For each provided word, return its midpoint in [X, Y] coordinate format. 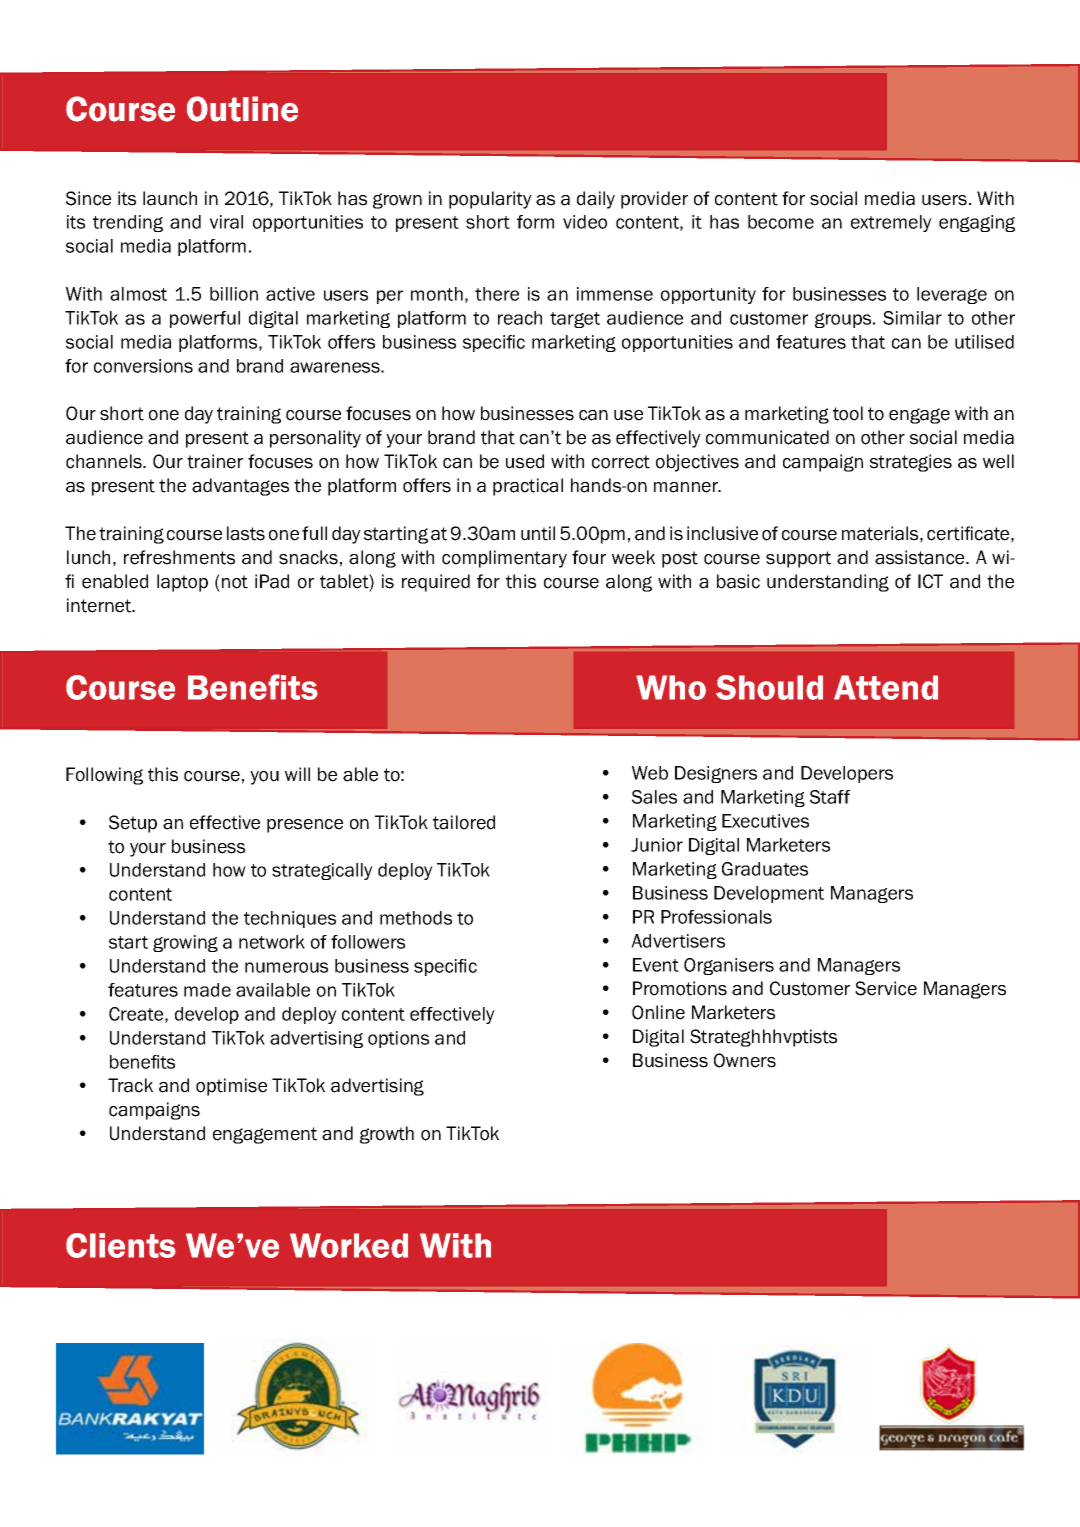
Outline [242, 109]
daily [596, 200]
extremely [891, 223]
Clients [121, 1245]
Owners [745, 1060]
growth [387, 1135]
